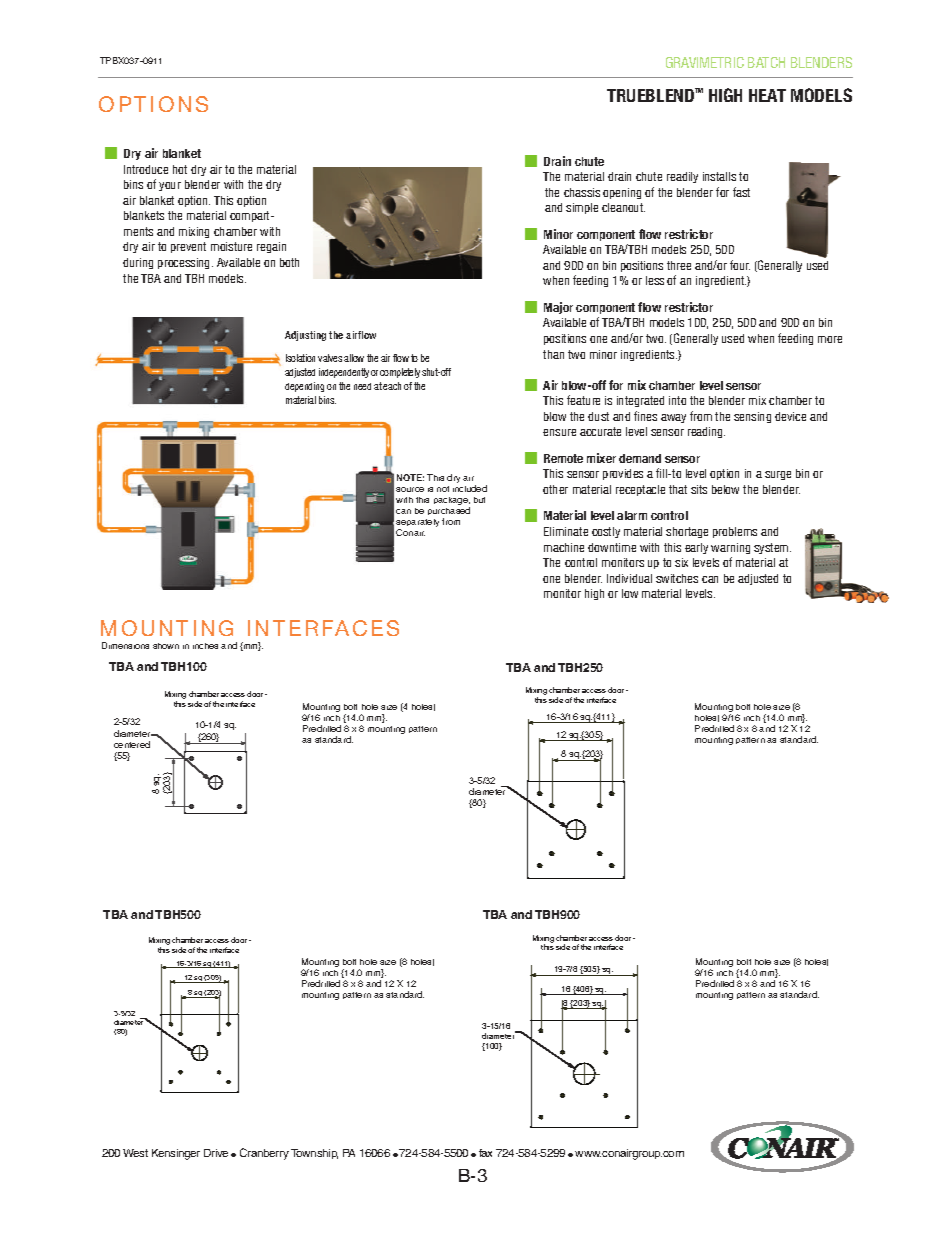 Image resolution: width=952 pixels, height=1233 pixels. I want to click on fax, so click(485, 1153).
